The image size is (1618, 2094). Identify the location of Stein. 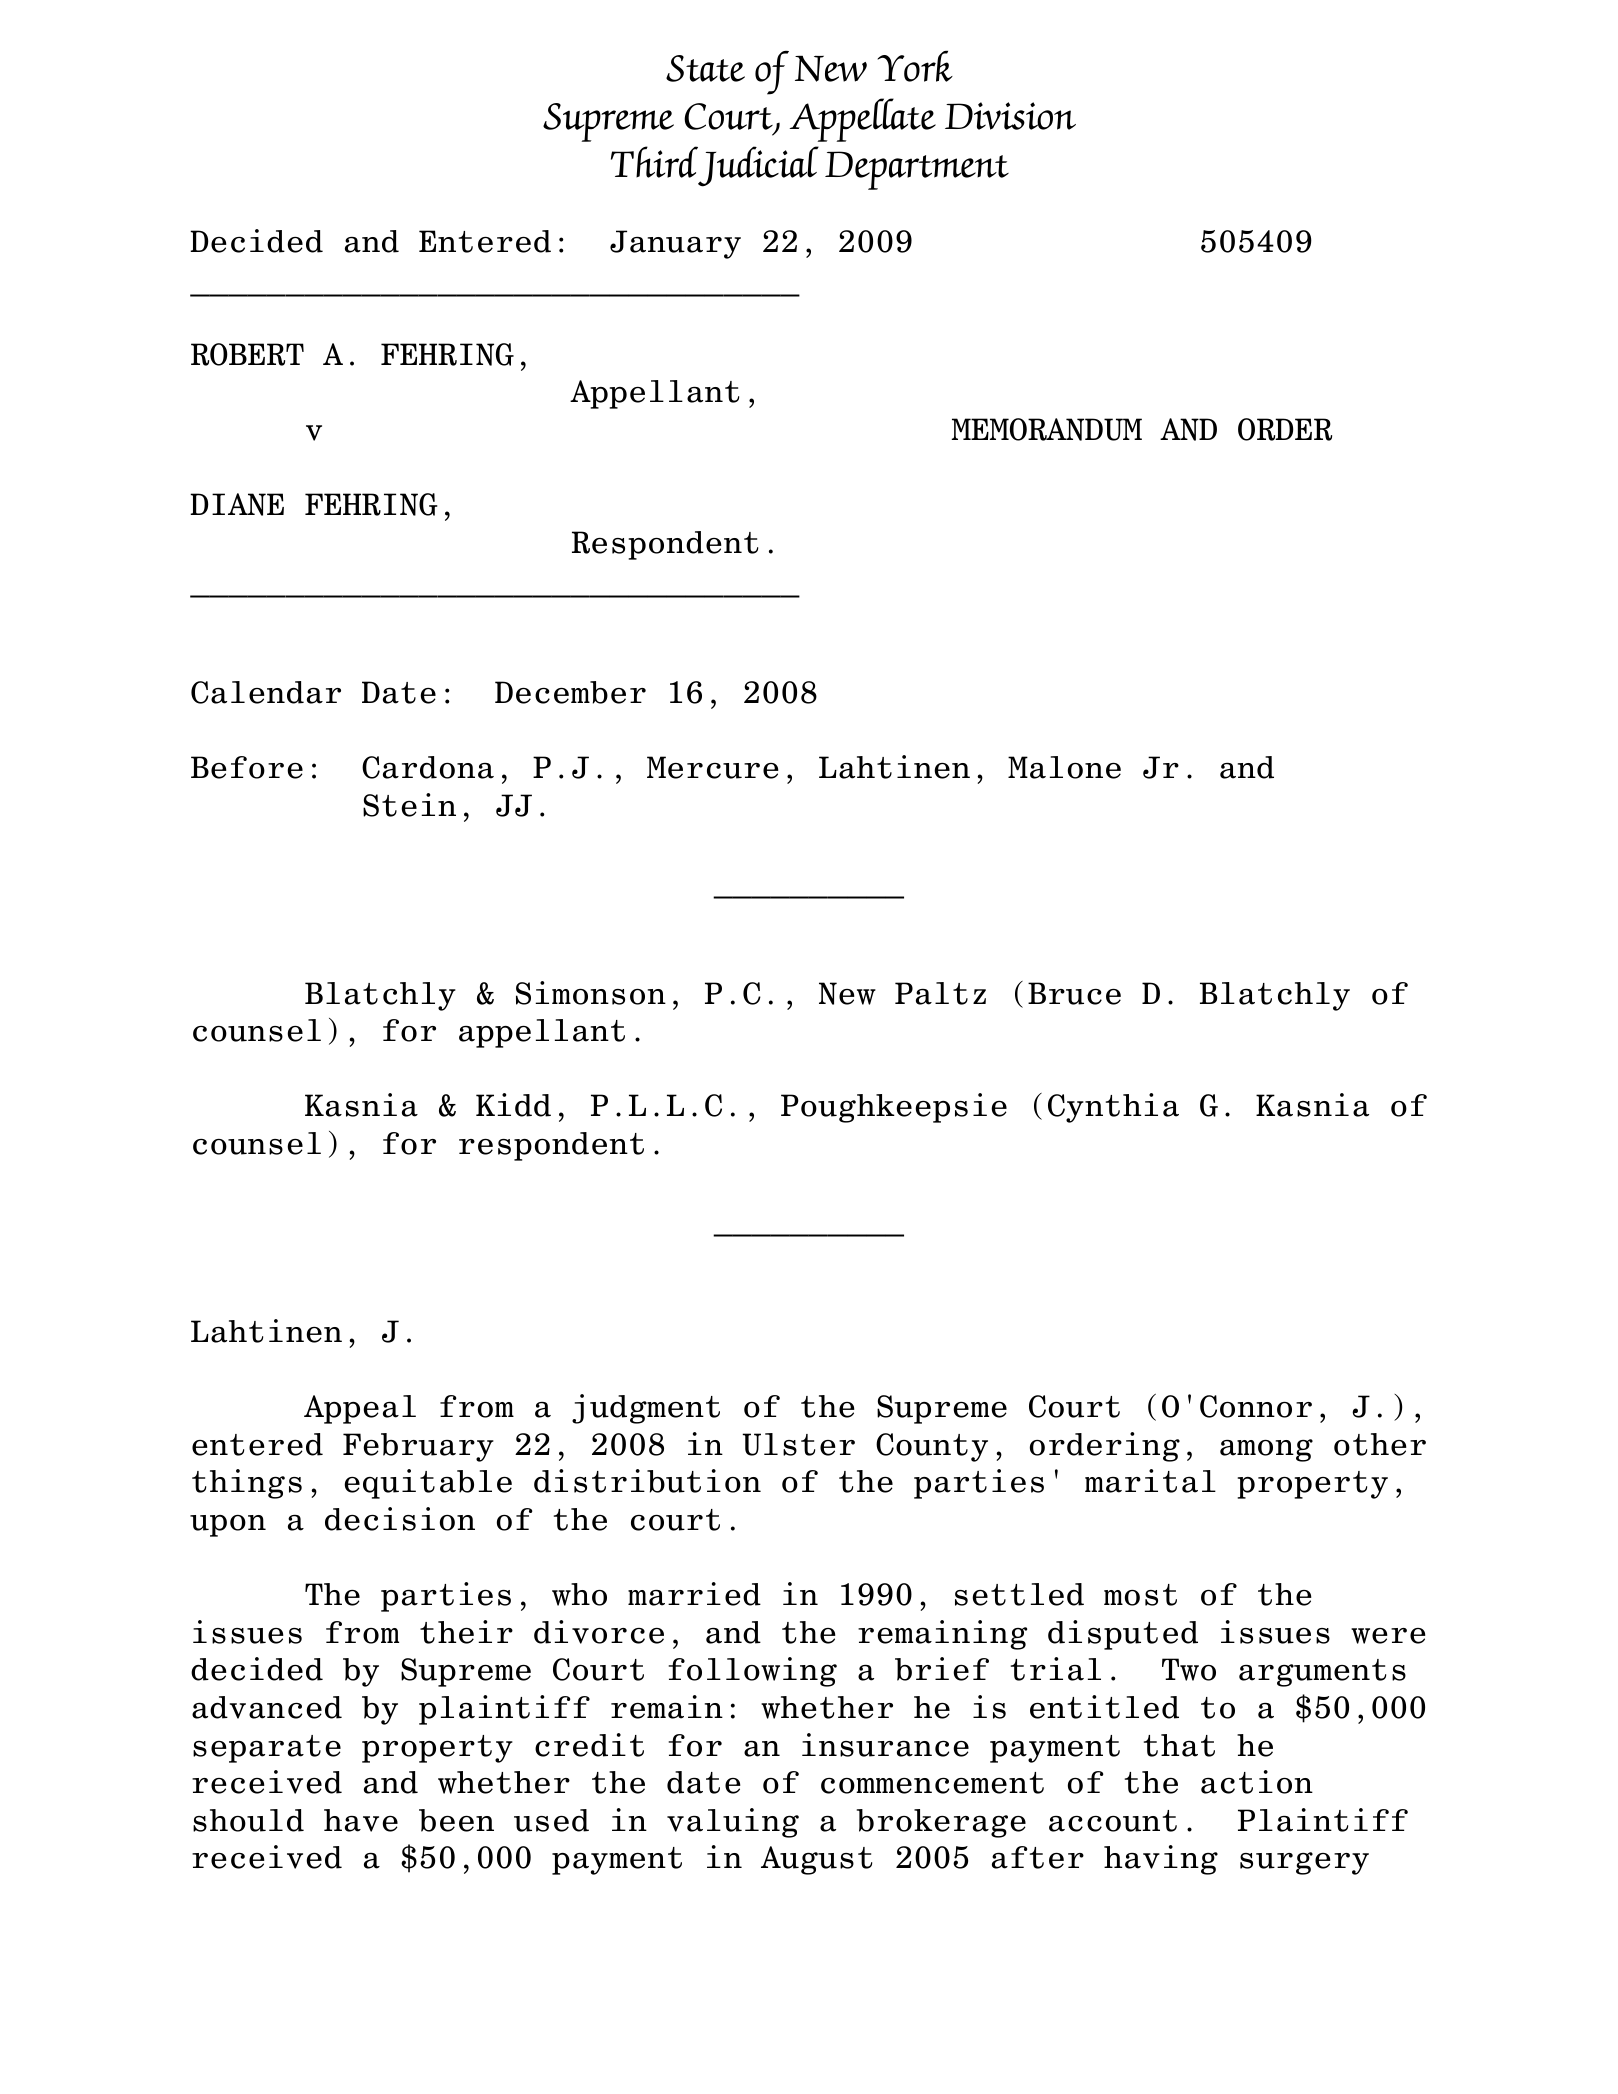
(409, 805).
